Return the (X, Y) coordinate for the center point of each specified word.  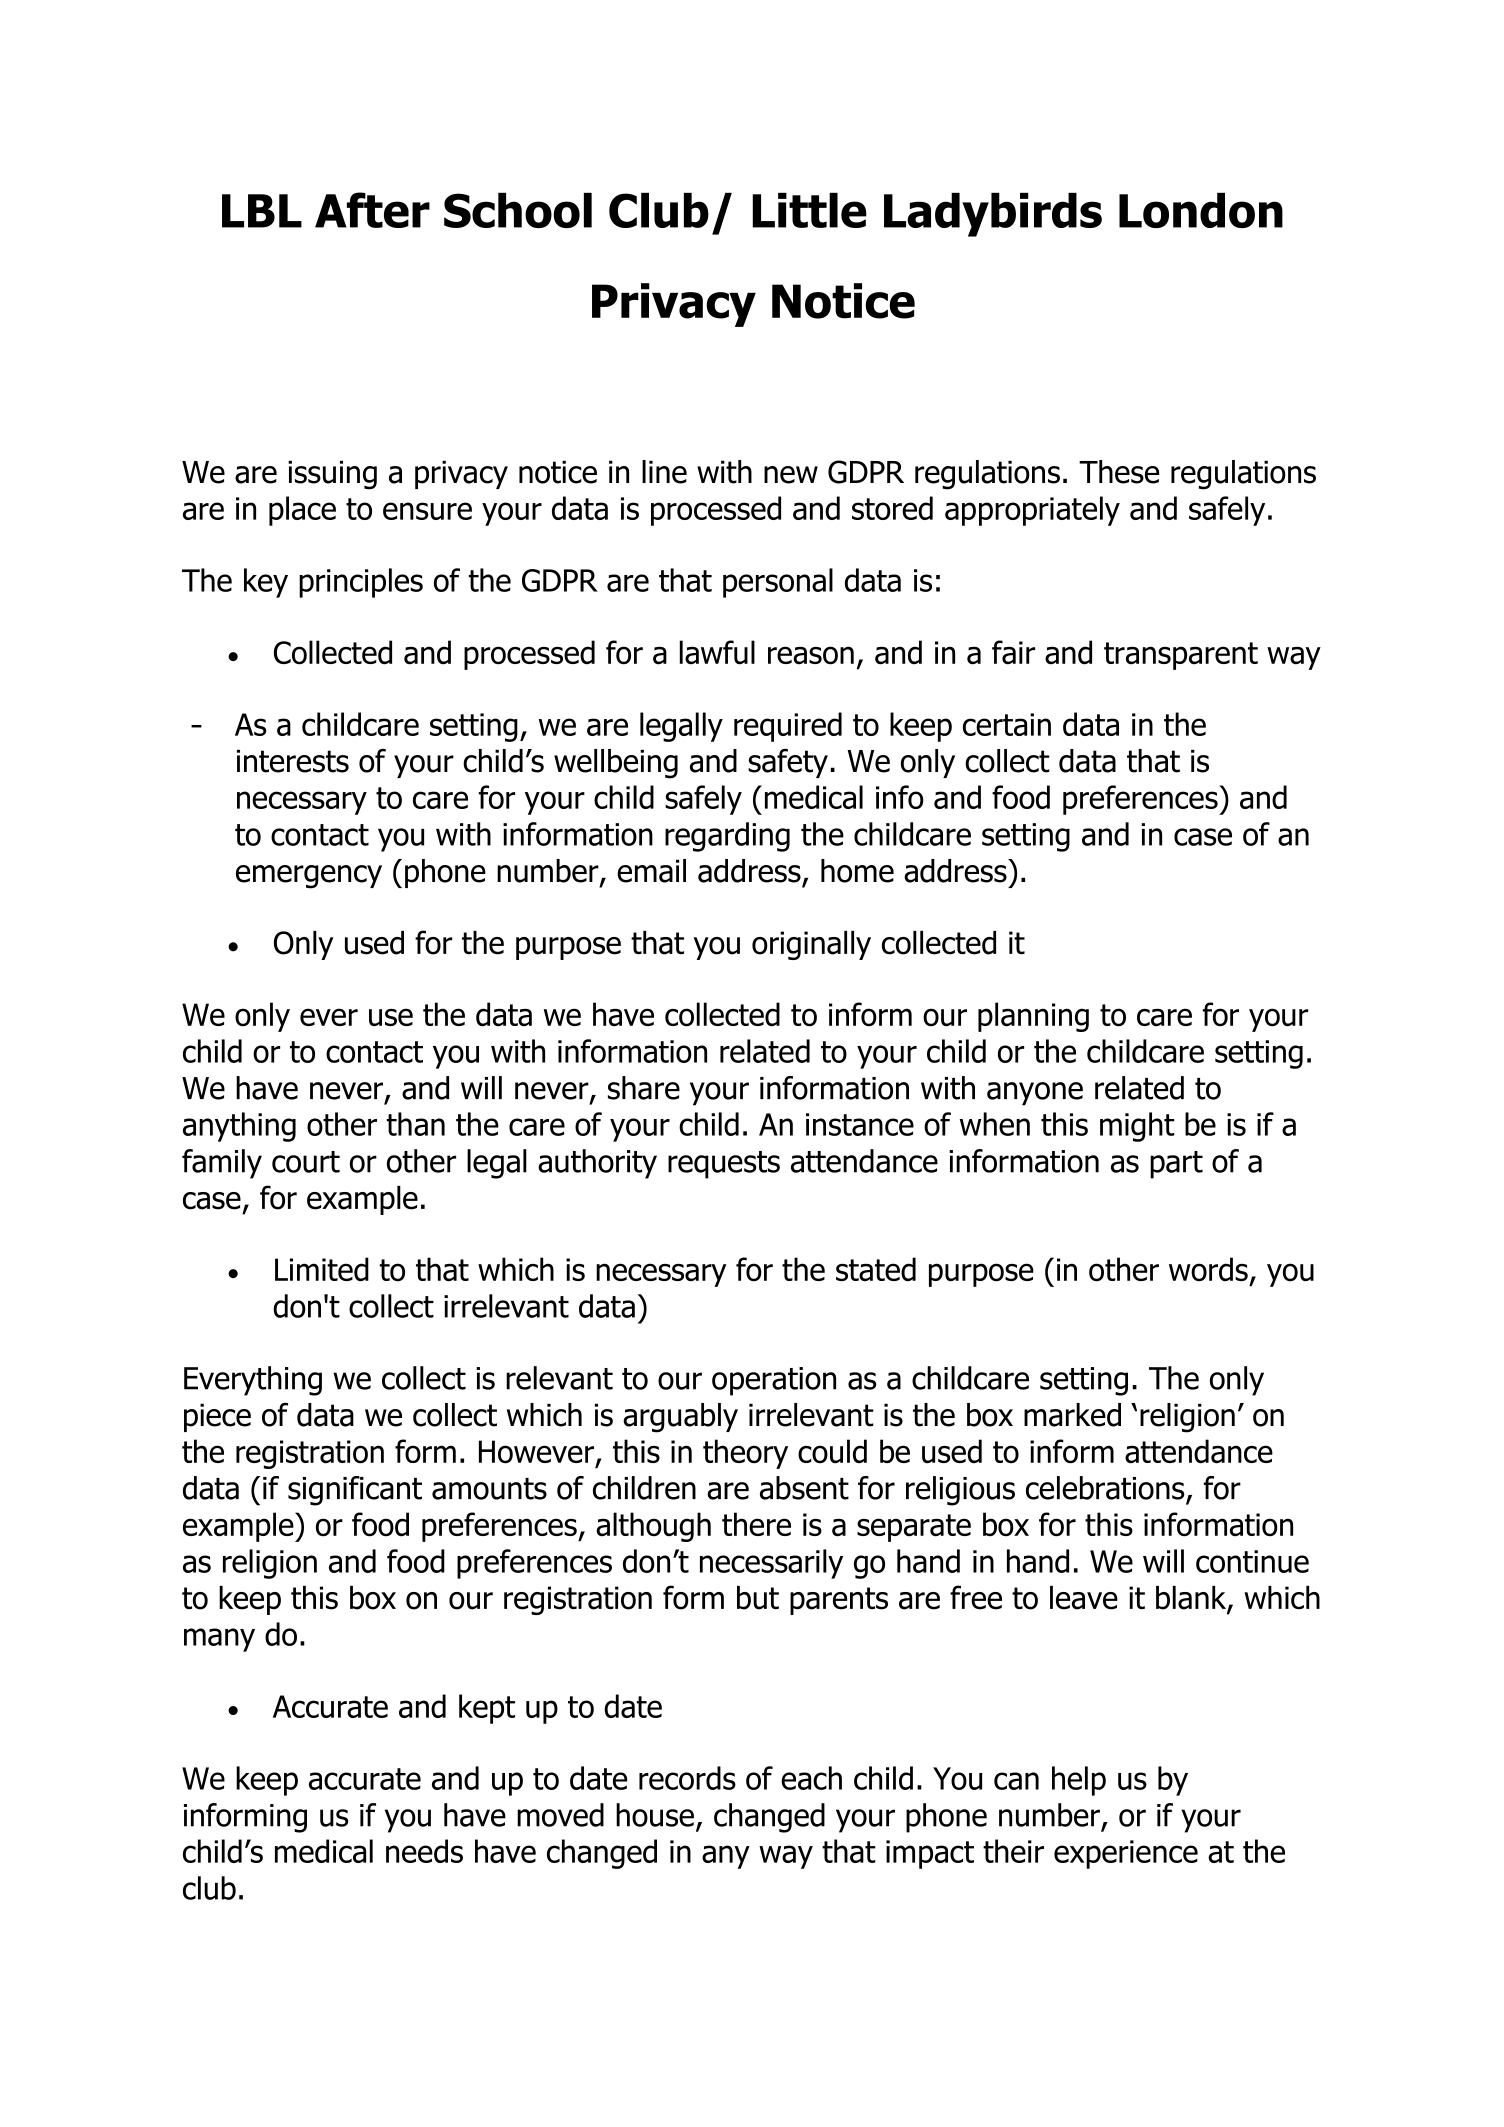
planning (1033, 1017)
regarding (727, 837)
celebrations (1106, 1489)
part (1176, 1165)
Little (809, 210)
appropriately (1032, 511)
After (372, 210)
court (306, 1162)
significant (355, 1491)
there (756, 1524)
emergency (309, 877)
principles (361, 583)
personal (778, 583)
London (1201, 210)
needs (424, 1851)
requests (724, 1165)
